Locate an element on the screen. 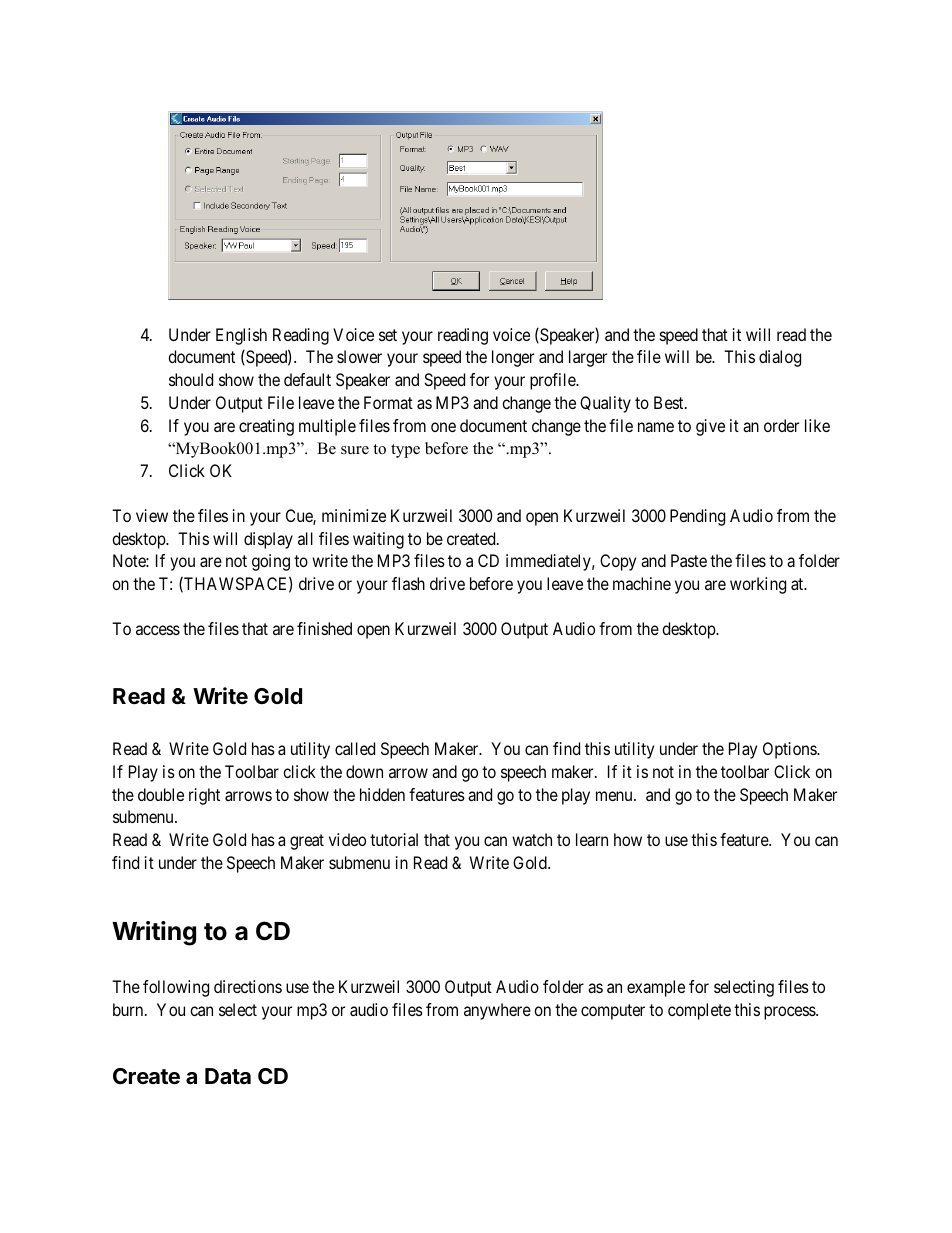 This screenshot has width=952, height=1233. watch is located at coordinates (532, 839).
